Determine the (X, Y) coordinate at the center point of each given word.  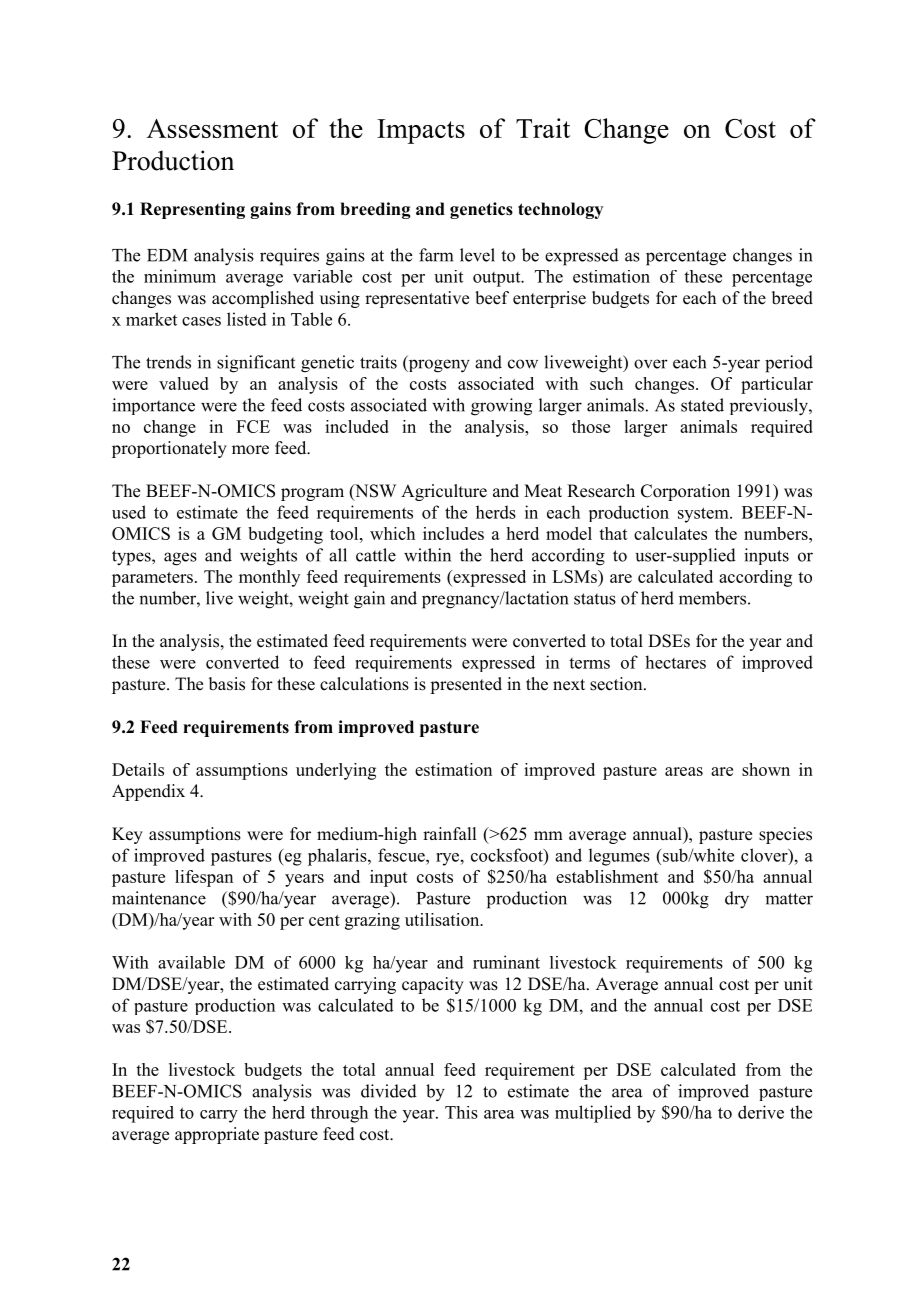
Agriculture (444, 492)
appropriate (217, 1135)
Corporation (685, 492)
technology (560, 210)
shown (766, 769)
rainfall (449, 833)
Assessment (212, 128)
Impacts (421, 131)
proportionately (169, 449)
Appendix (148, 792)
